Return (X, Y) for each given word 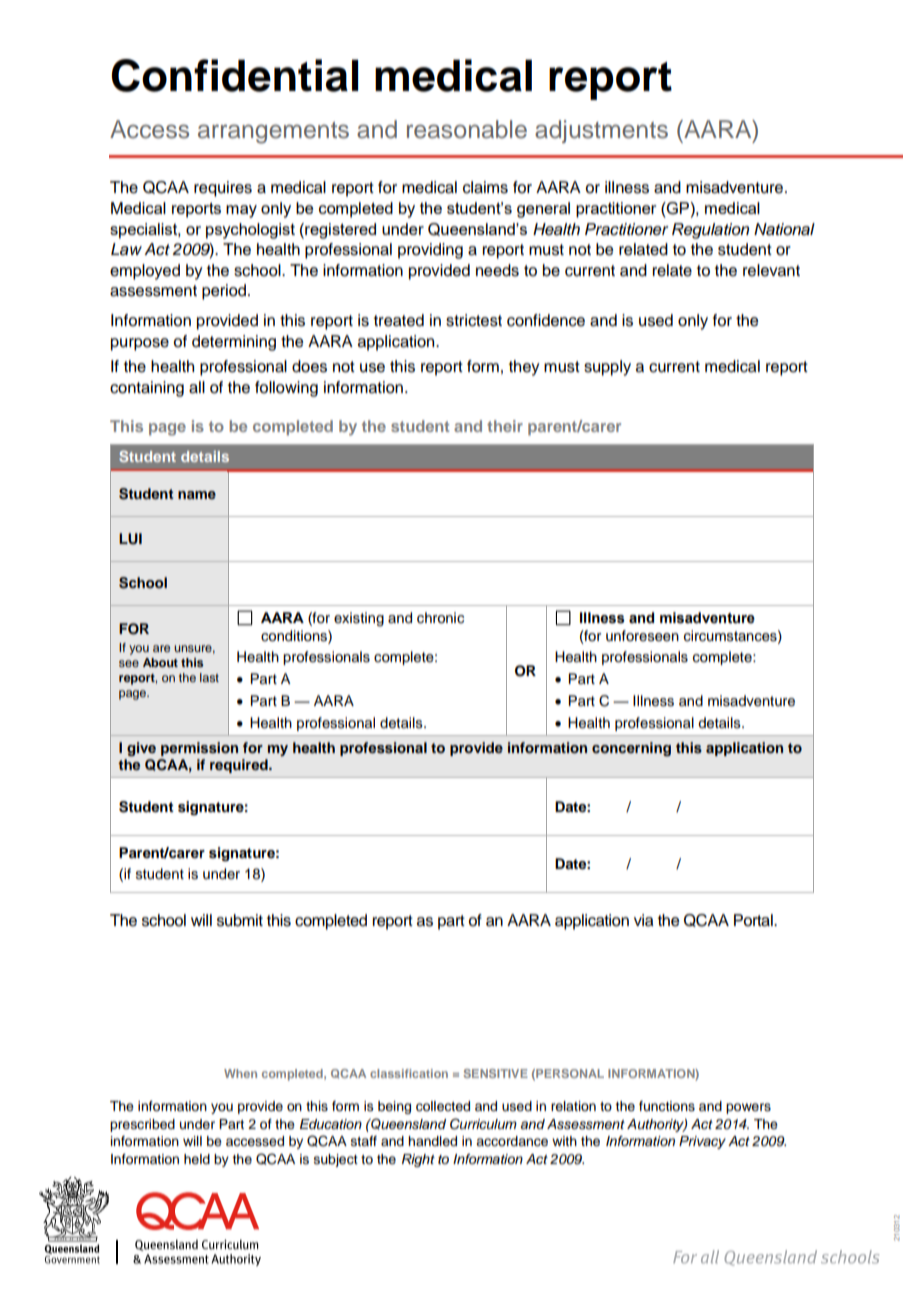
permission (199, 749)
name (197, 495)
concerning (631, 749)
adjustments (601, 131)
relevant (771, 270)
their (505, 426)
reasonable (467, 129)
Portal (754, 920)
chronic (440, 618)
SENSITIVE (495, 1073)
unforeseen (642, 636)
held (197, 1159)
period (224, 292)
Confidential (234, 75)
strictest (474, 320)
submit (240, 920)
